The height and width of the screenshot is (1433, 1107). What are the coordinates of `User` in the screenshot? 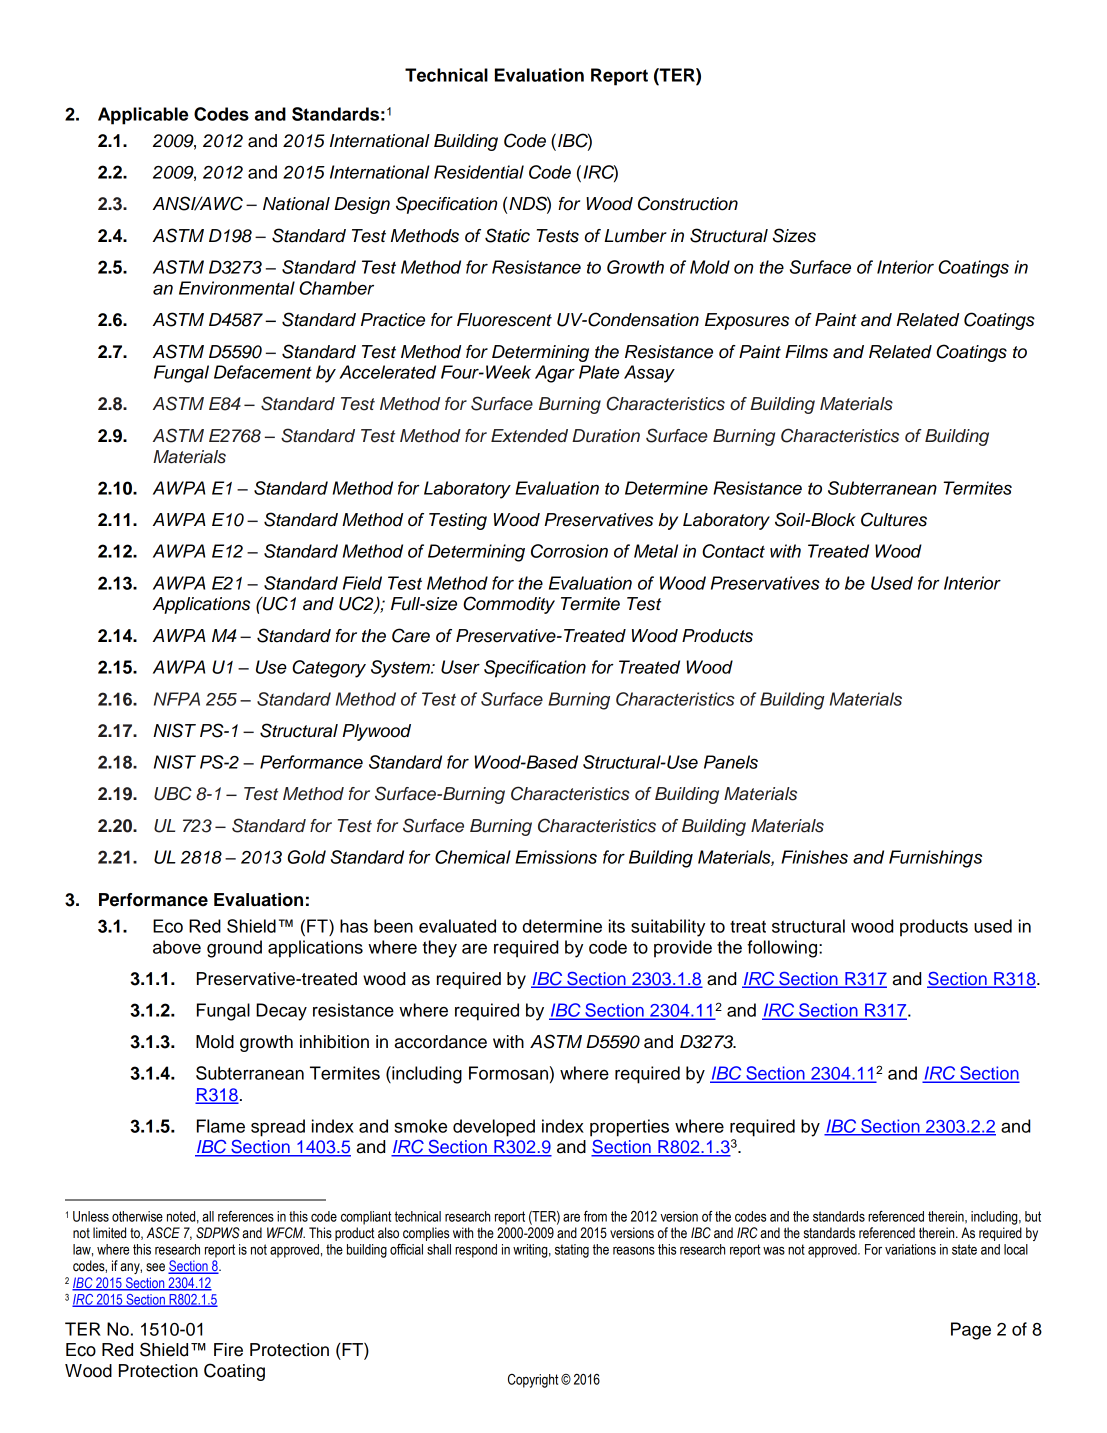 It's located at (460, 667).
